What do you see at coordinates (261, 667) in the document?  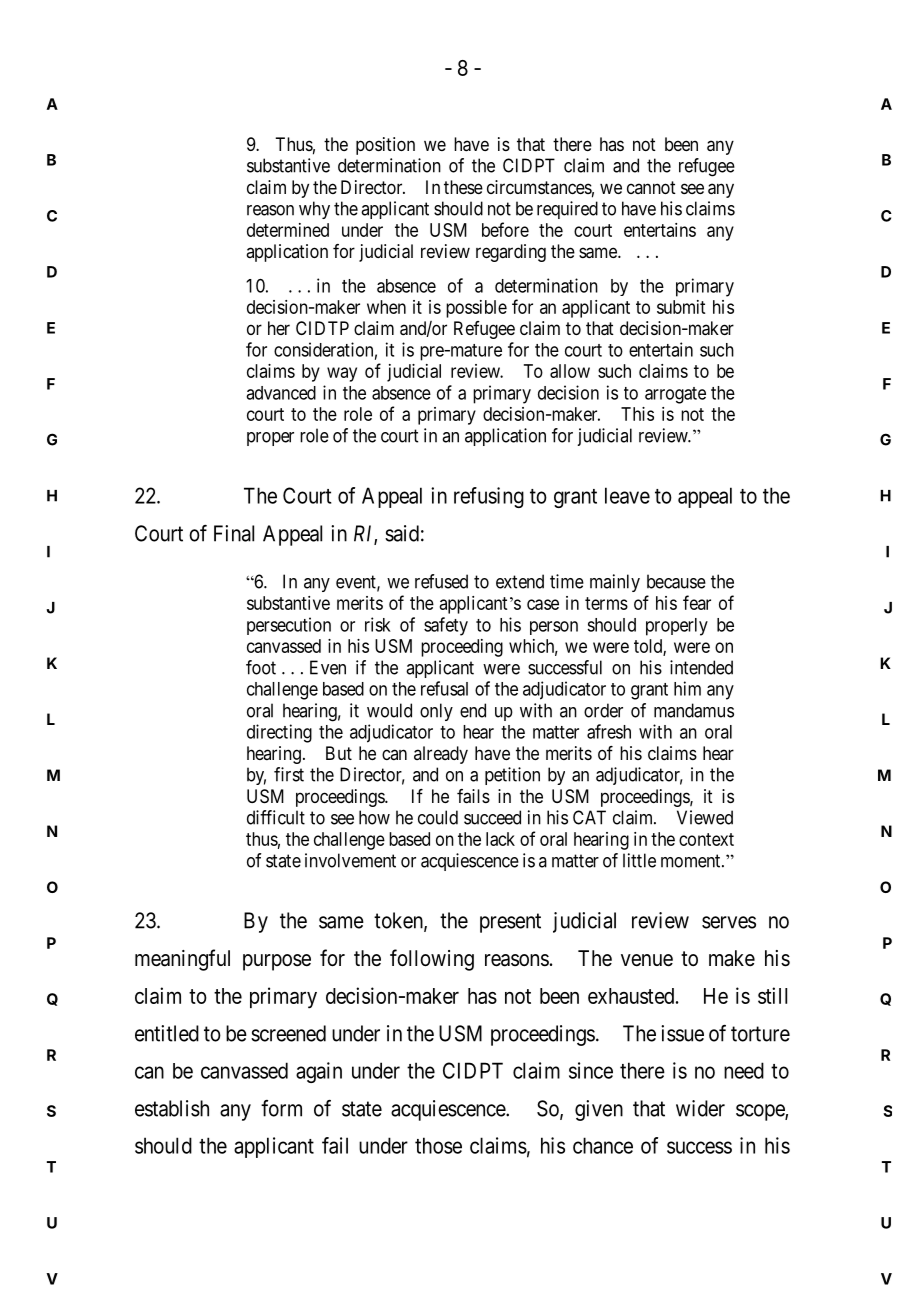 I see `foot` at bounding box center [261, 667].
